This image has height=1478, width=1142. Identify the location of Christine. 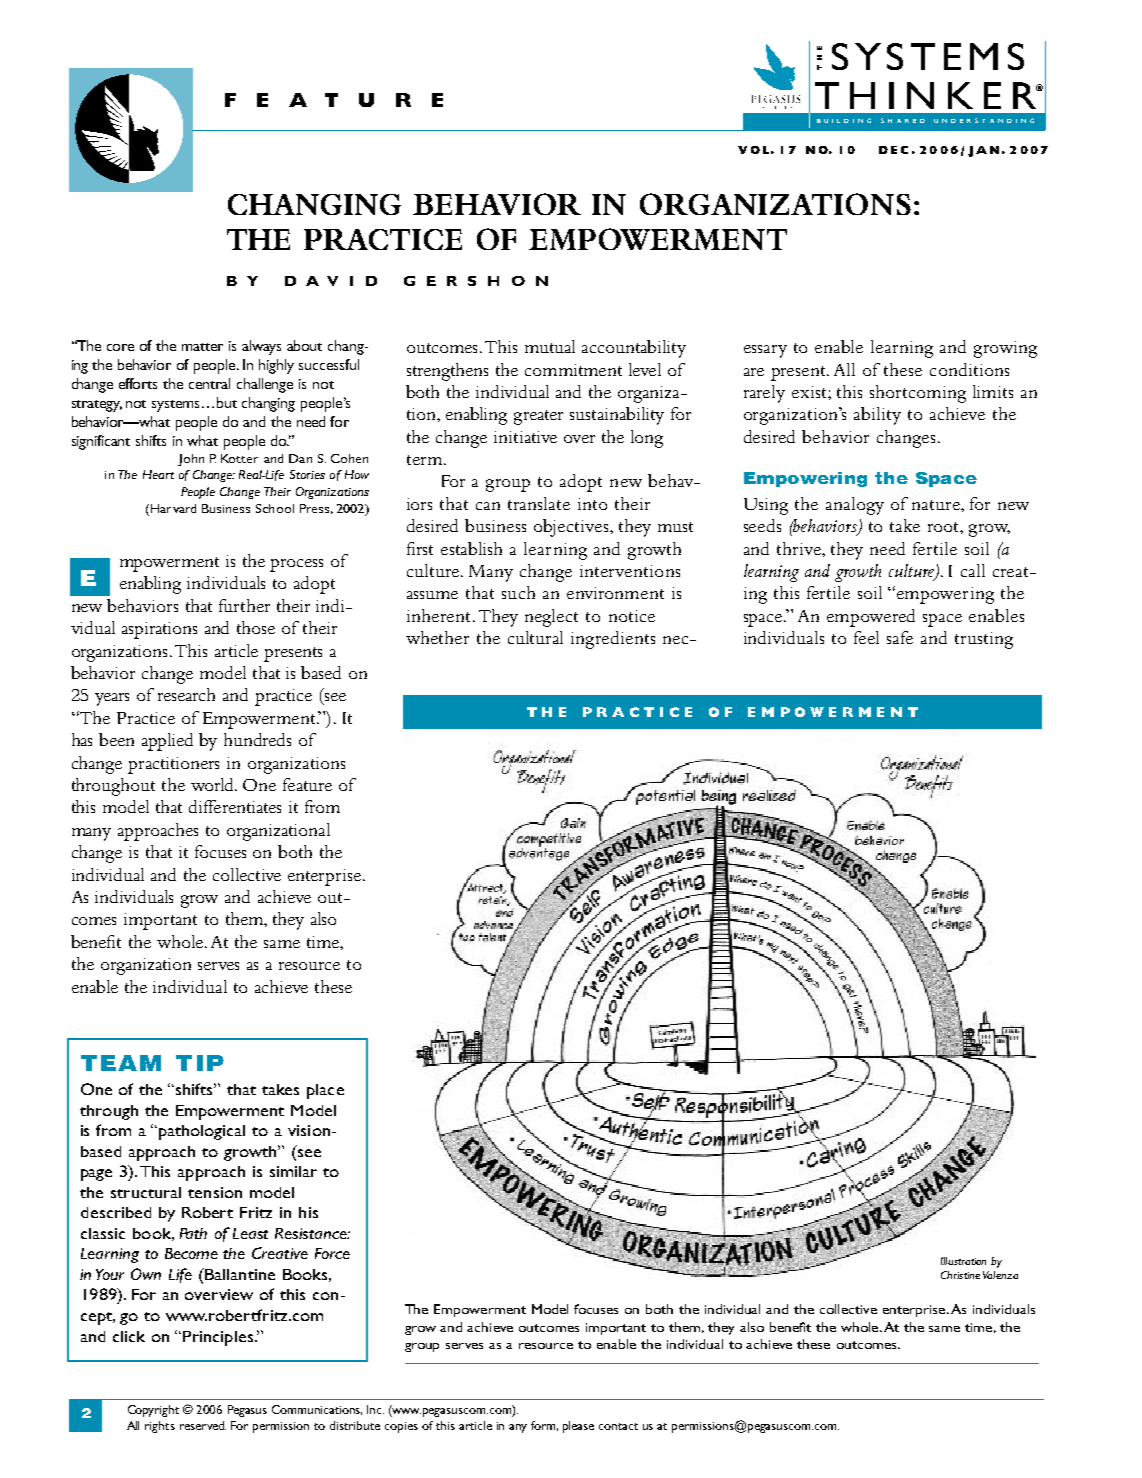
(960, 1275).
